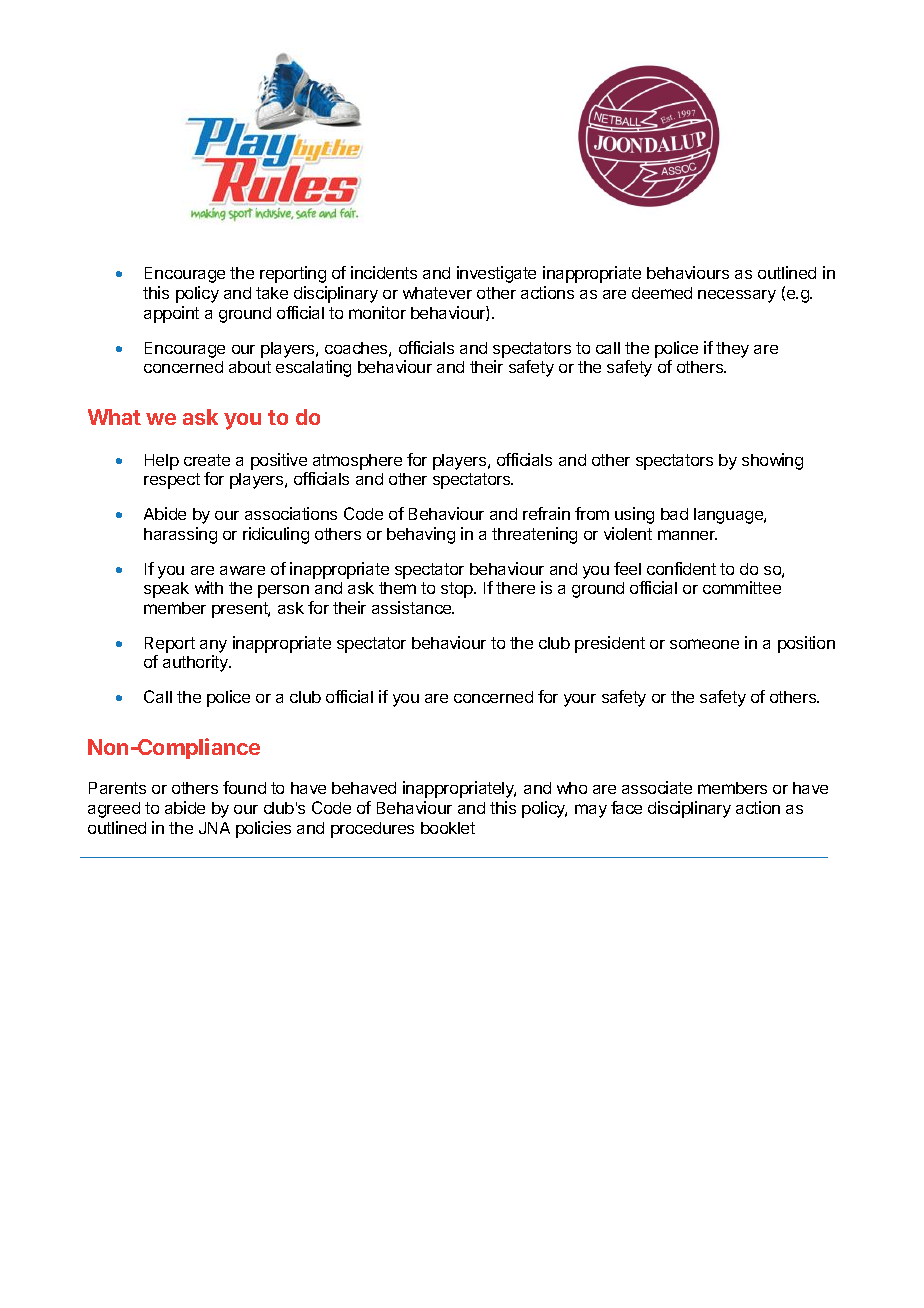 This document has height=1308, width=924. Describe the element at coordinates (448, 828) in the document. I see `booklet` at that location.
